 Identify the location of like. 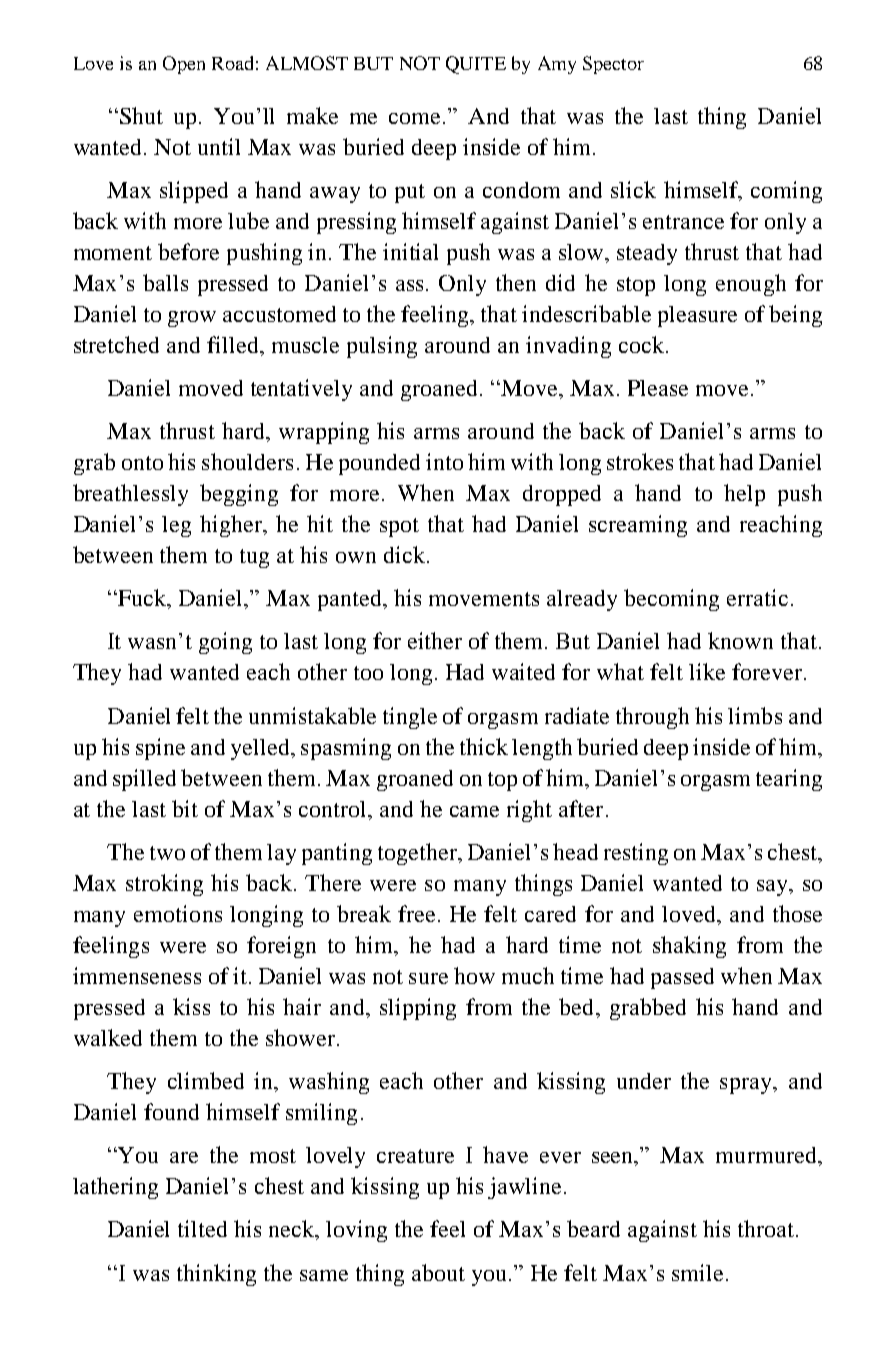
(707, 671).
